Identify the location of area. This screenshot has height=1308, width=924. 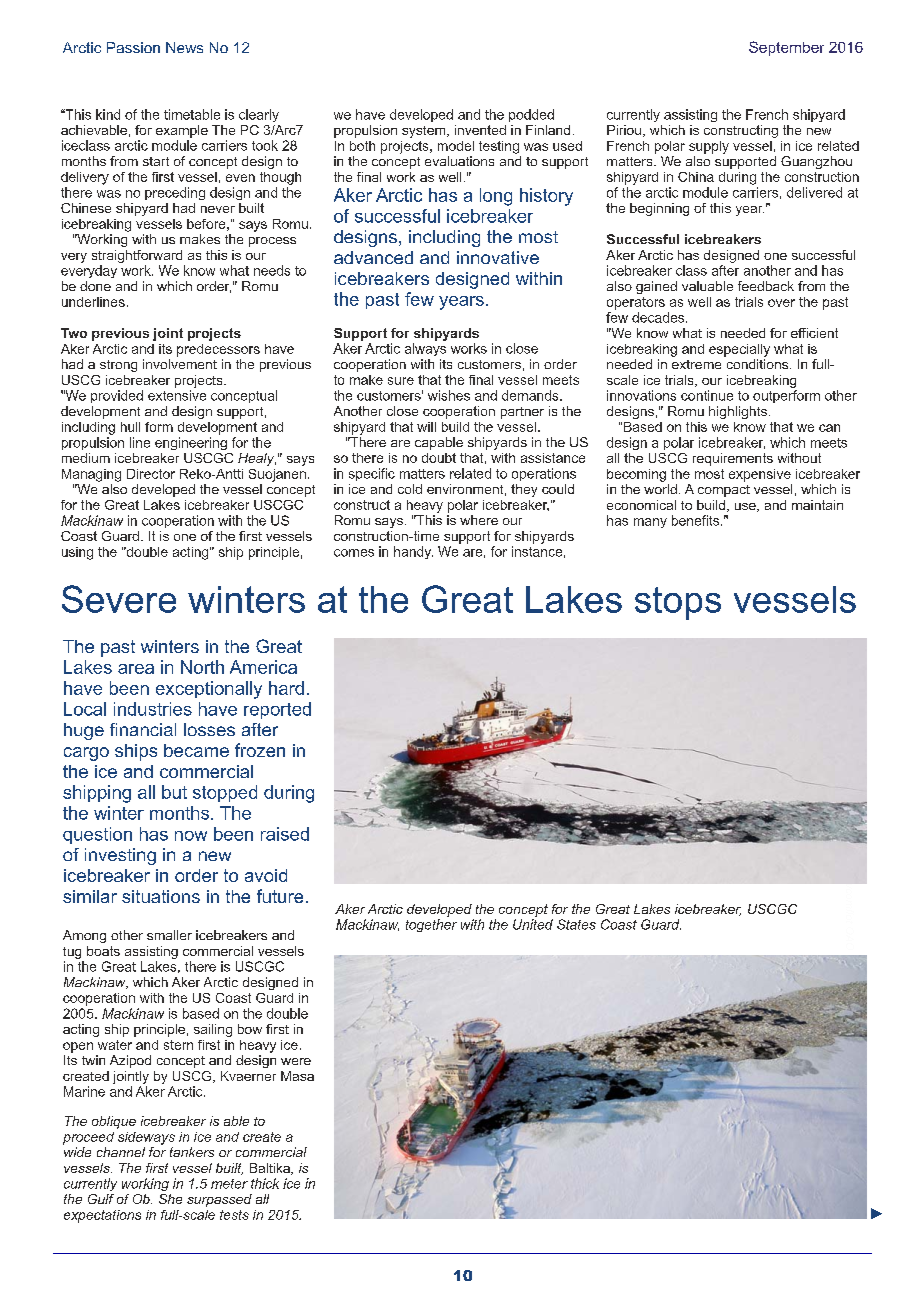
(136, 669).
